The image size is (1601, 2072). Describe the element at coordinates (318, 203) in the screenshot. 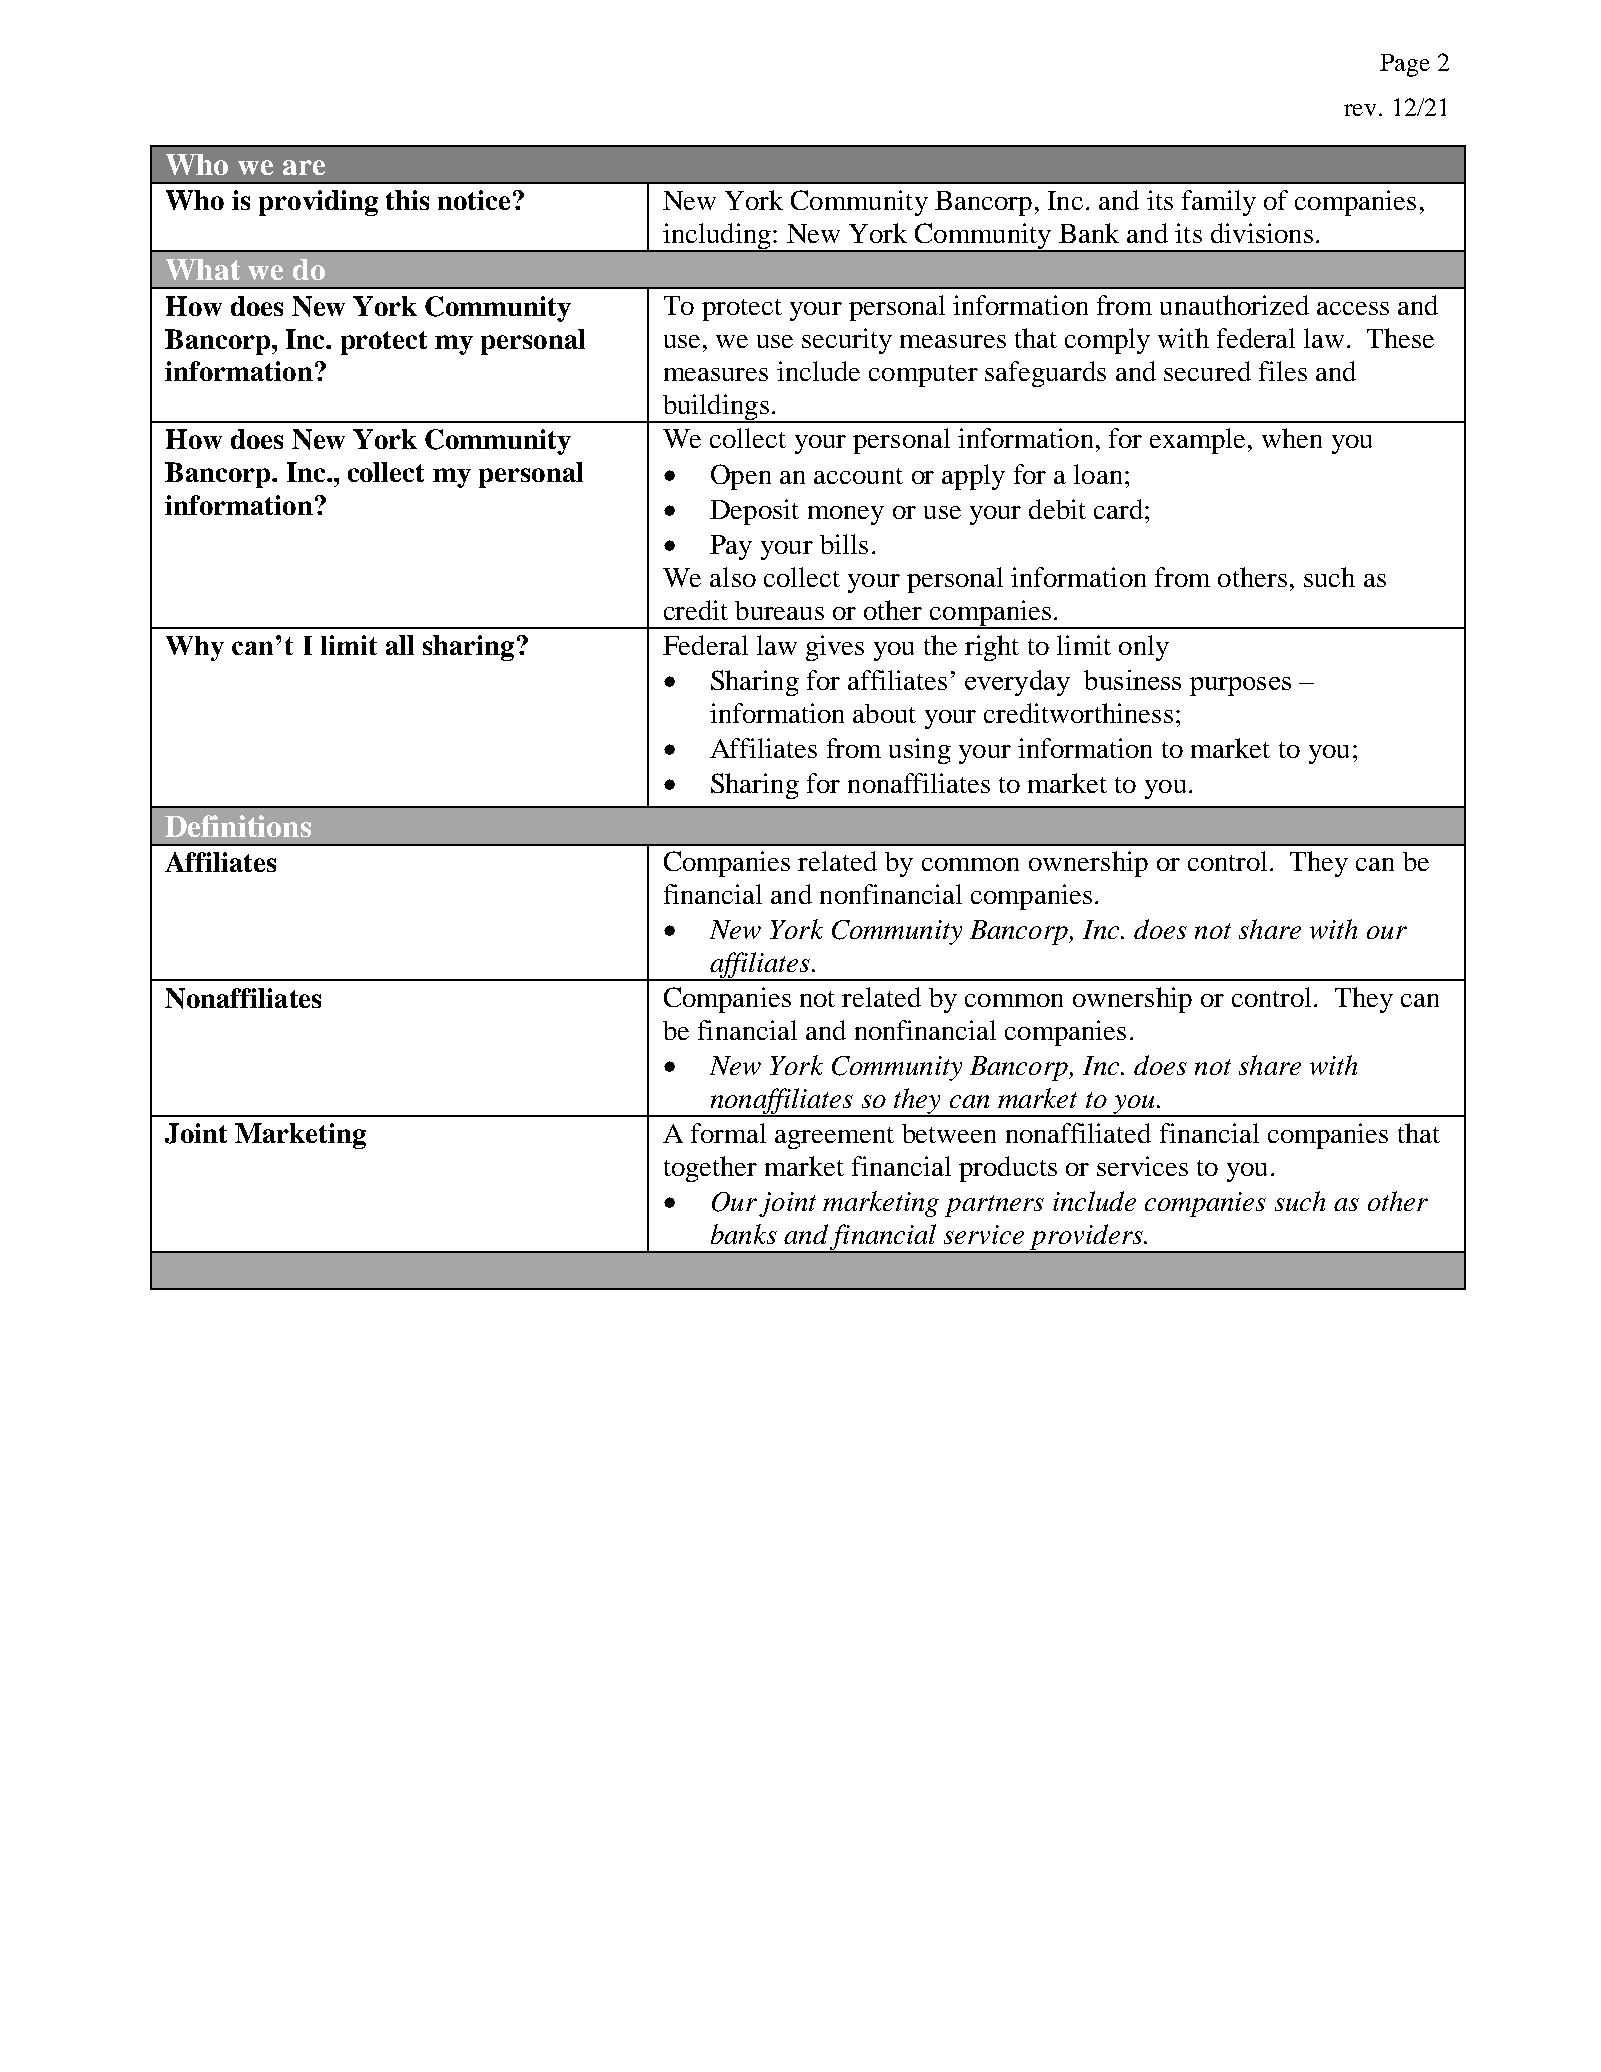

I see `providing` at that location.
